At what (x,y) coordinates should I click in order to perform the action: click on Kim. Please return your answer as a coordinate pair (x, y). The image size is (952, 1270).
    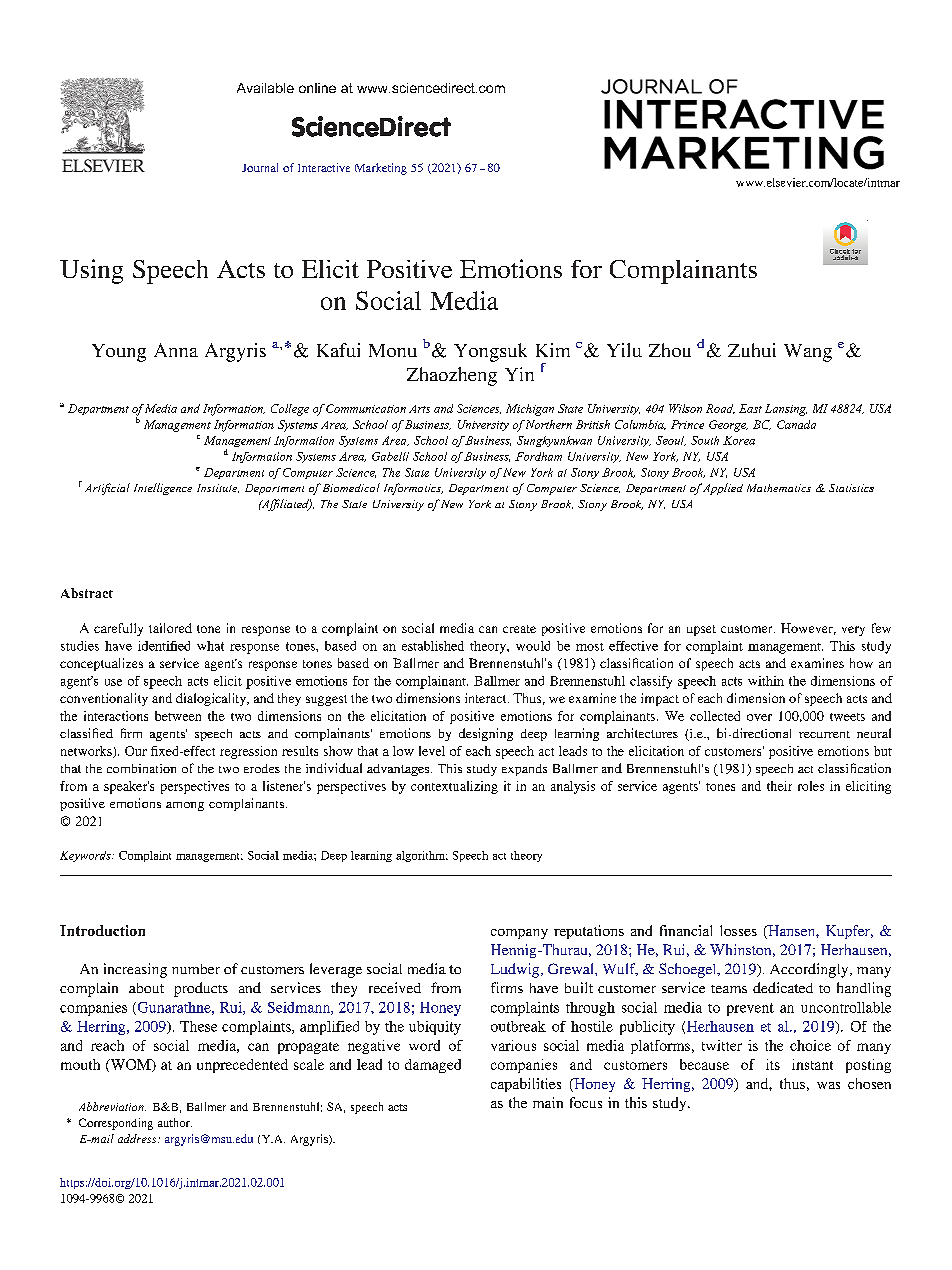
    Looking at the image, I should click on (553, 350).
